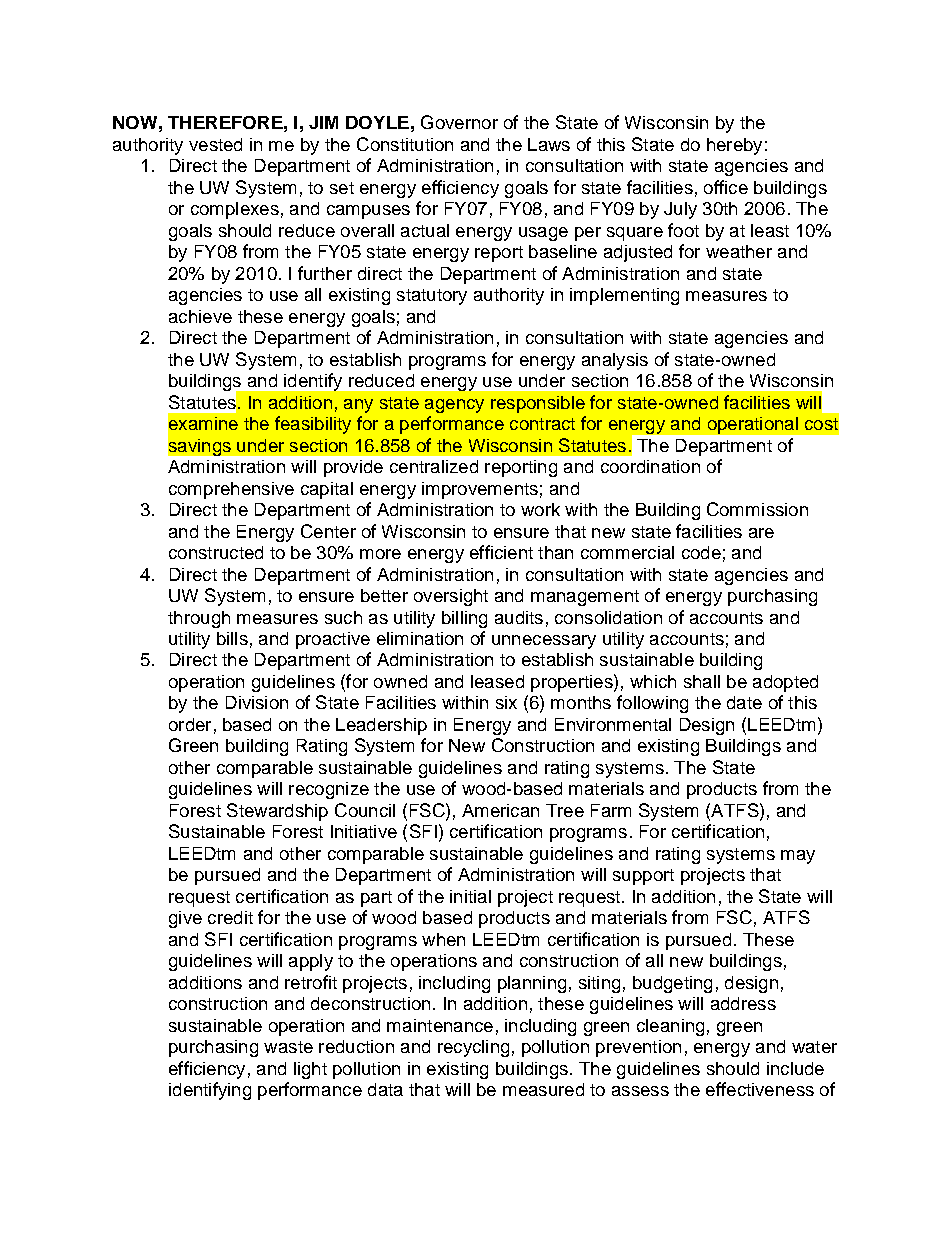 Image resolution: width=952 pixels, height=1233 pixels. What do you see at coordinates (288, 1047) in the page?
I see `waste` at bounding box center [288, 1047].
